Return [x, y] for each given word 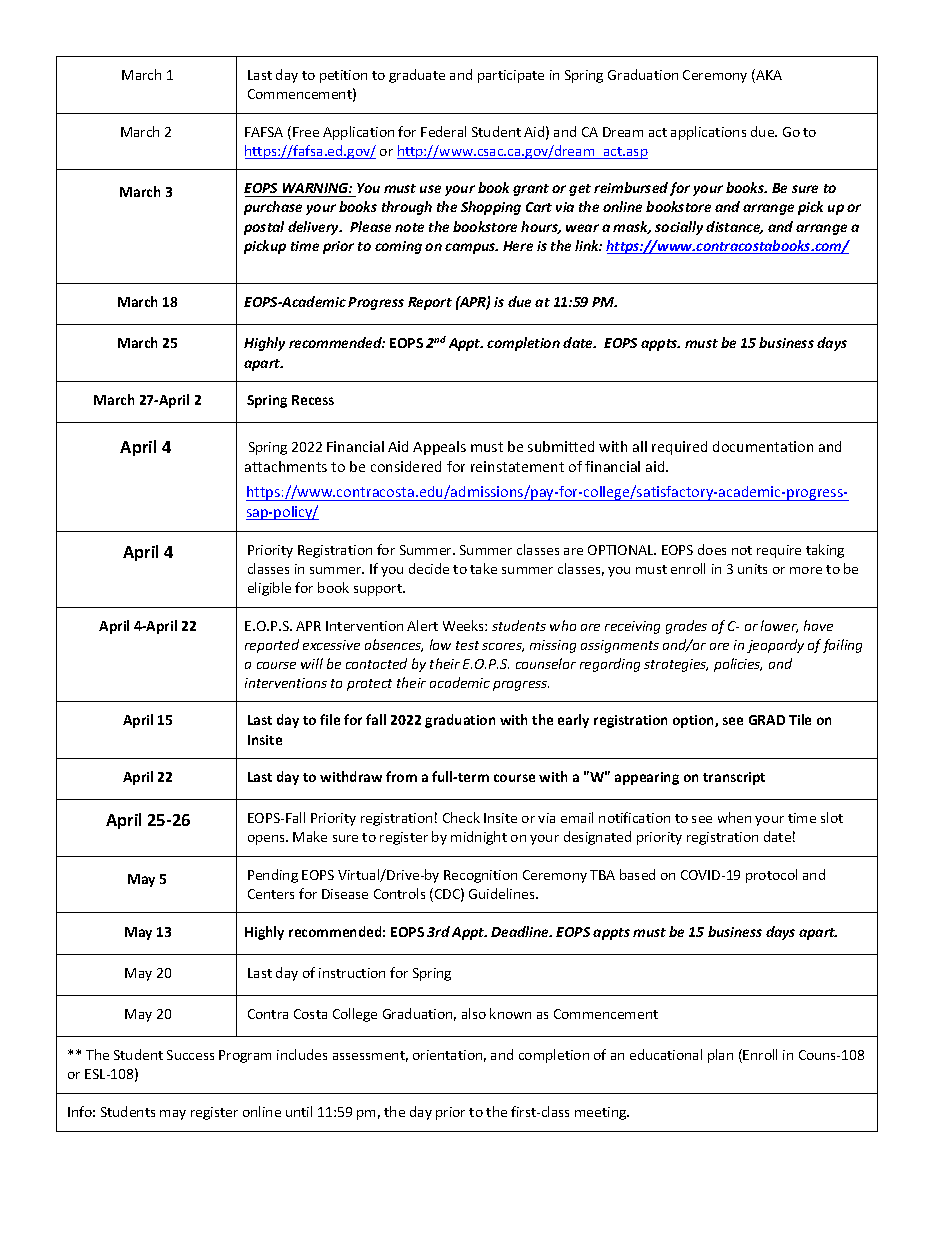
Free [306, 132]
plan [720, 1056]
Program [245, 1056]
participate [511, 76]
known [510, 1013]
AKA [768, 76]
